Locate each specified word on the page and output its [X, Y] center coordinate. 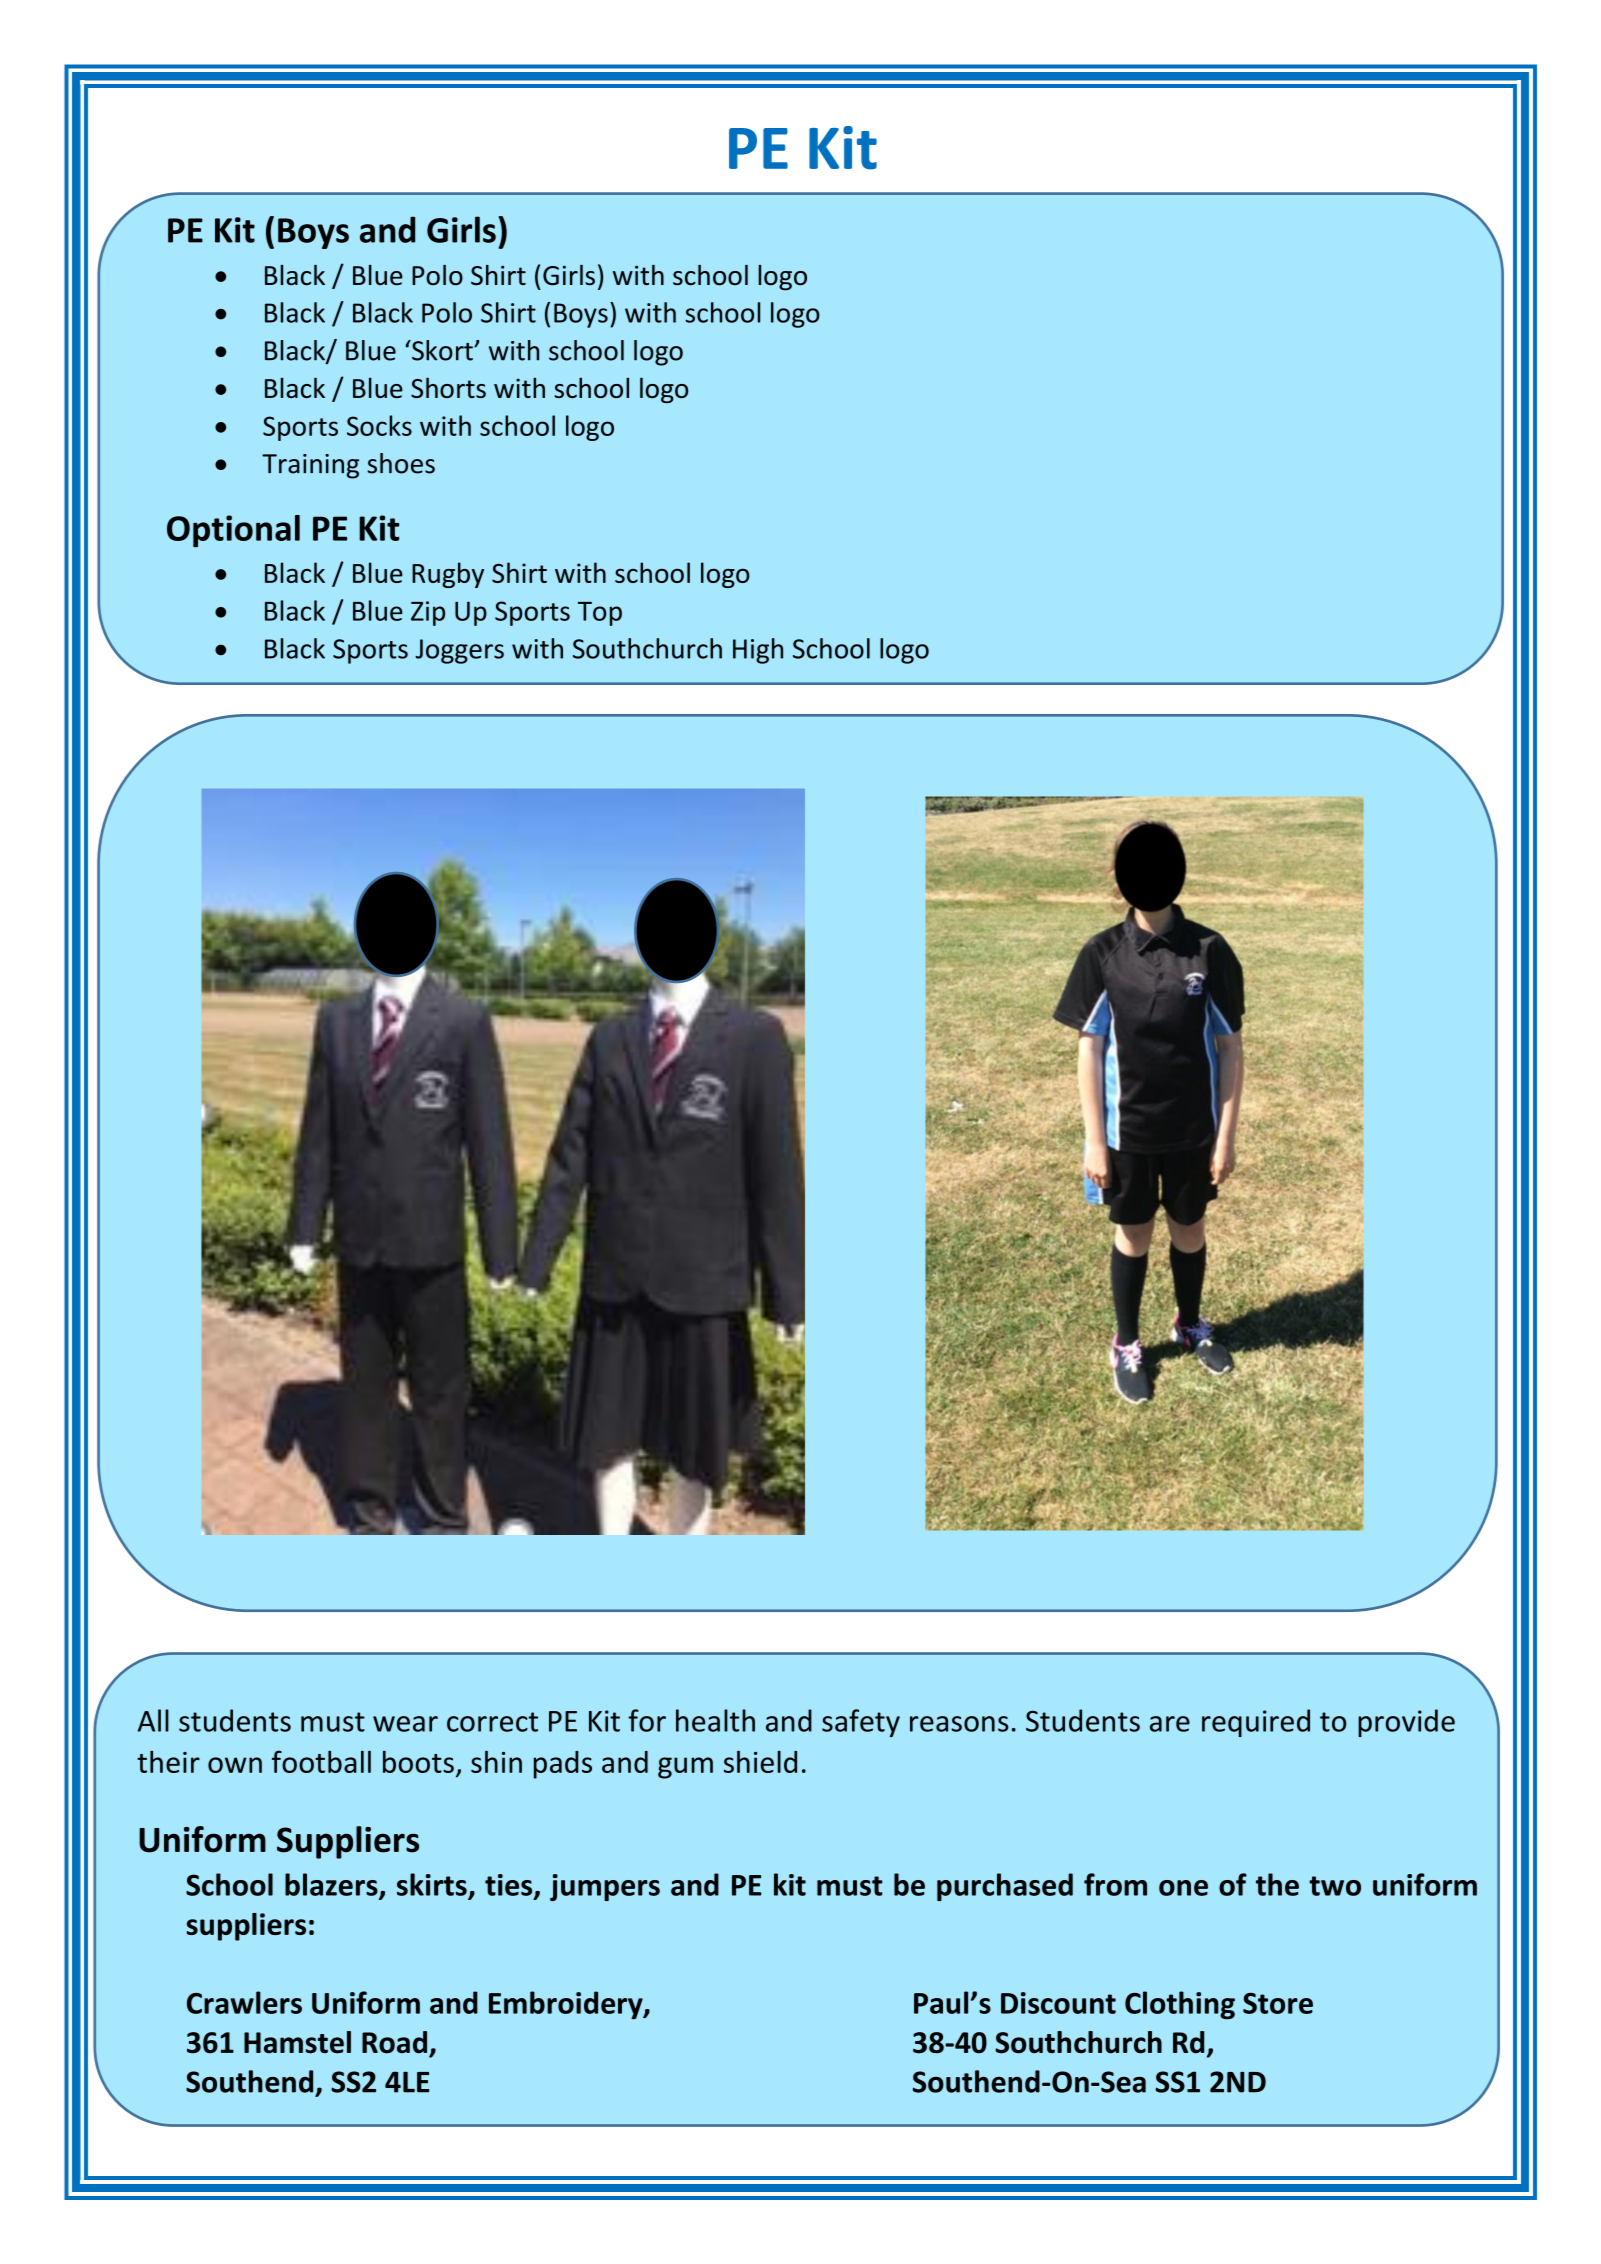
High [758, 651]
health [715, 1720]
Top [600, 614]
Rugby [448, 575]
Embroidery [567, 2005]
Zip [428, 613]
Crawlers [244, 2002]
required [1256, 1723]
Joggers [460, 651]
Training [310, 466]
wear [405, 1724]
